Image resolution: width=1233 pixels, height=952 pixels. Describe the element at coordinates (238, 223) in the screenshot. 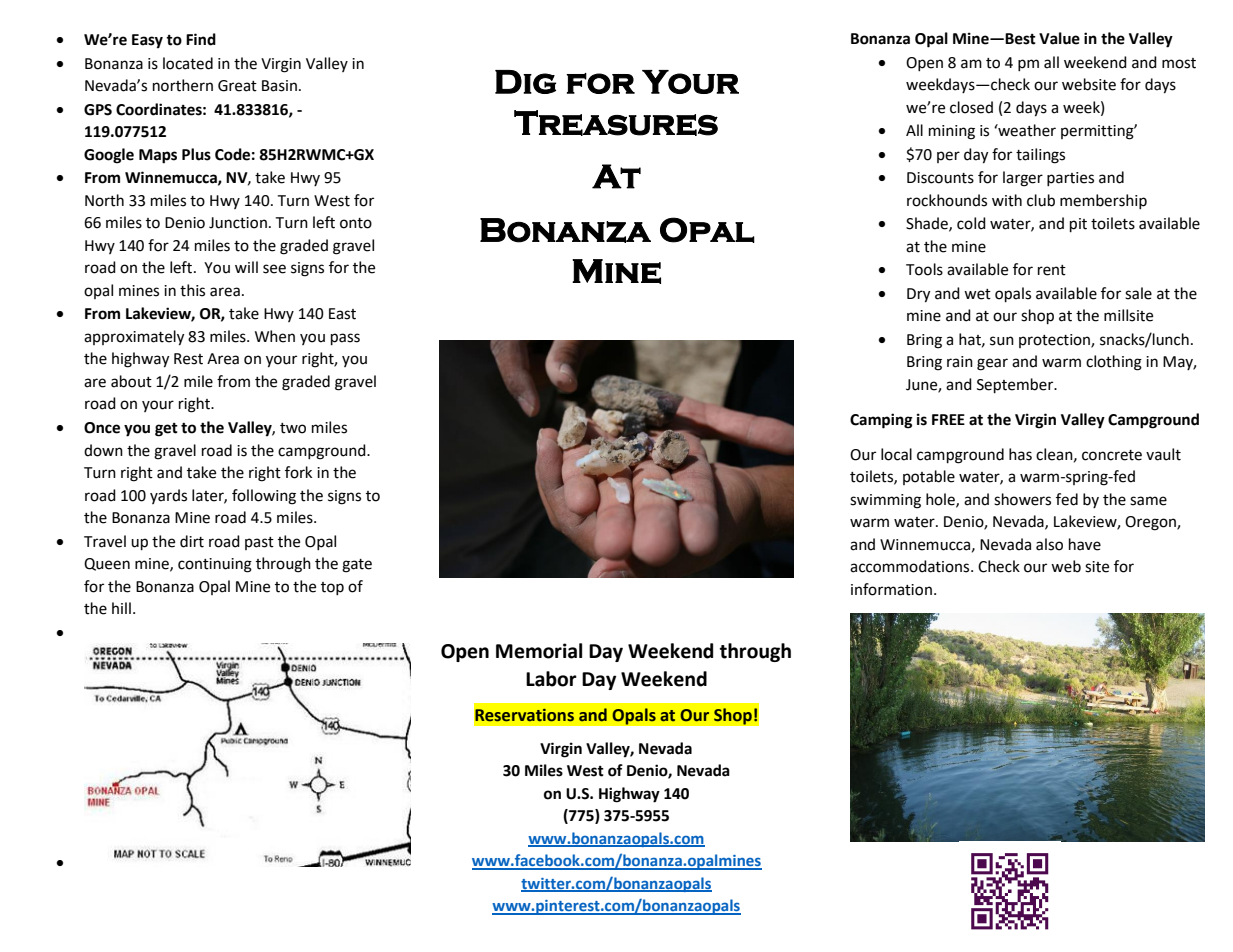

I see `Junction` at that location.
